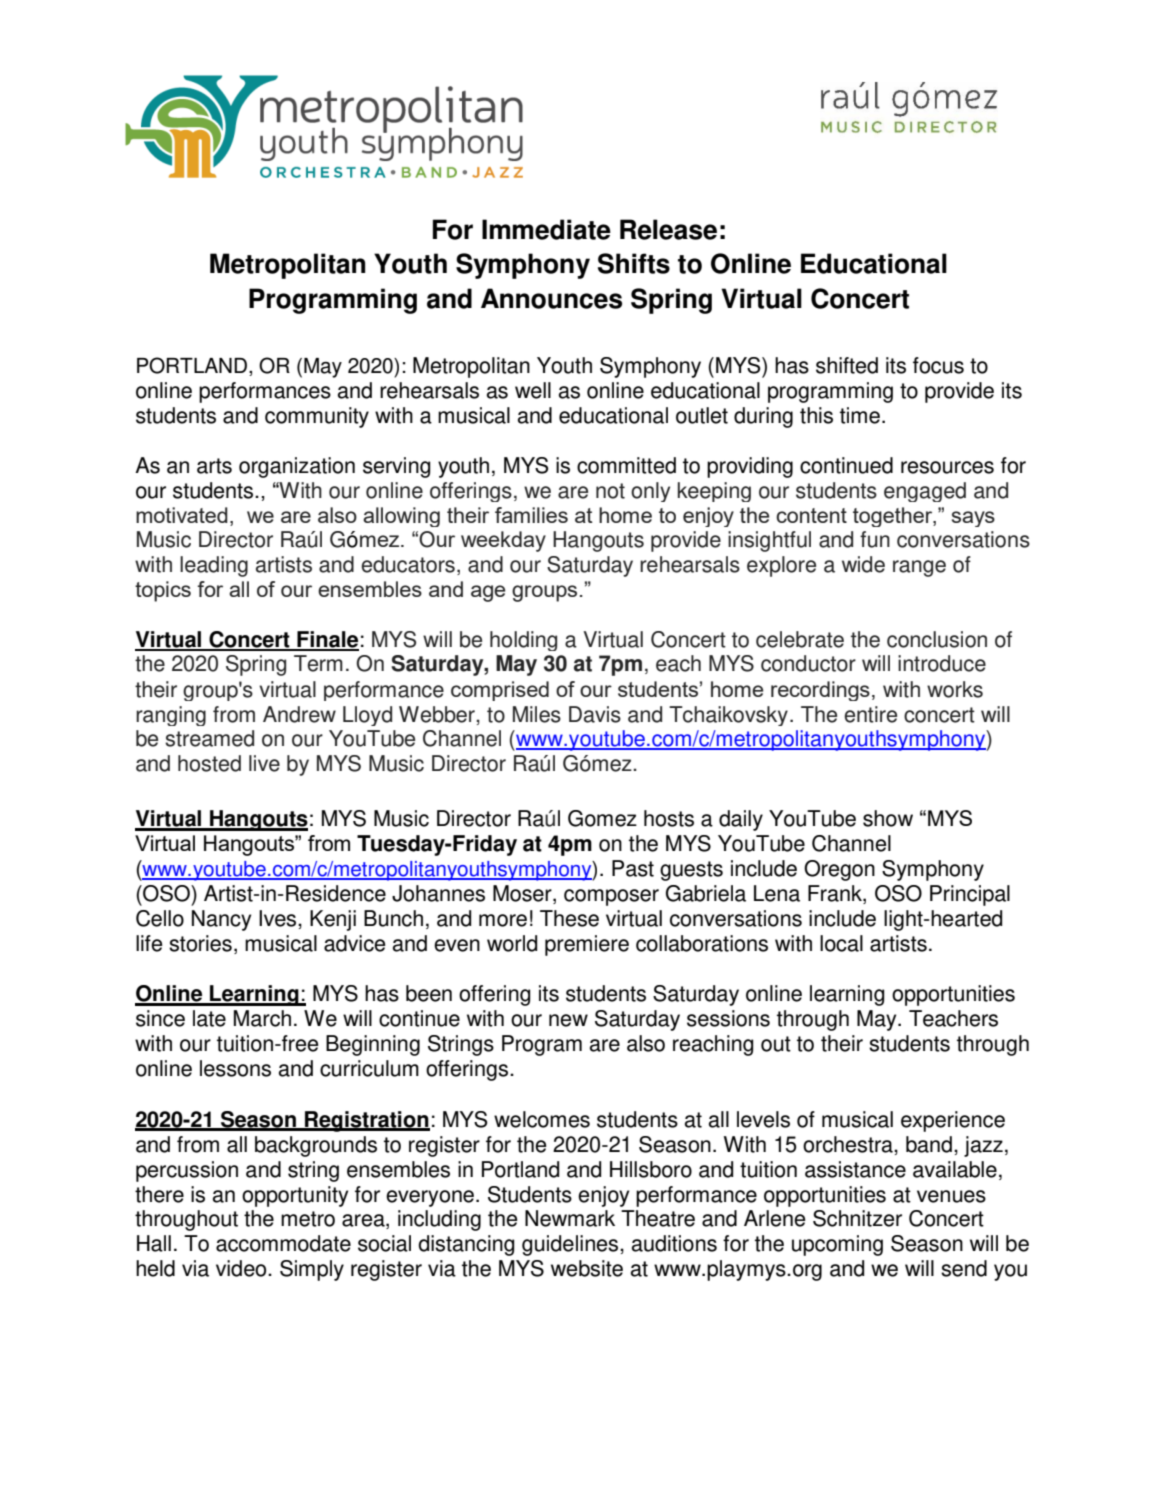 This page has width=1150, height=1489. I want to click on wide, so click(863, 564).
